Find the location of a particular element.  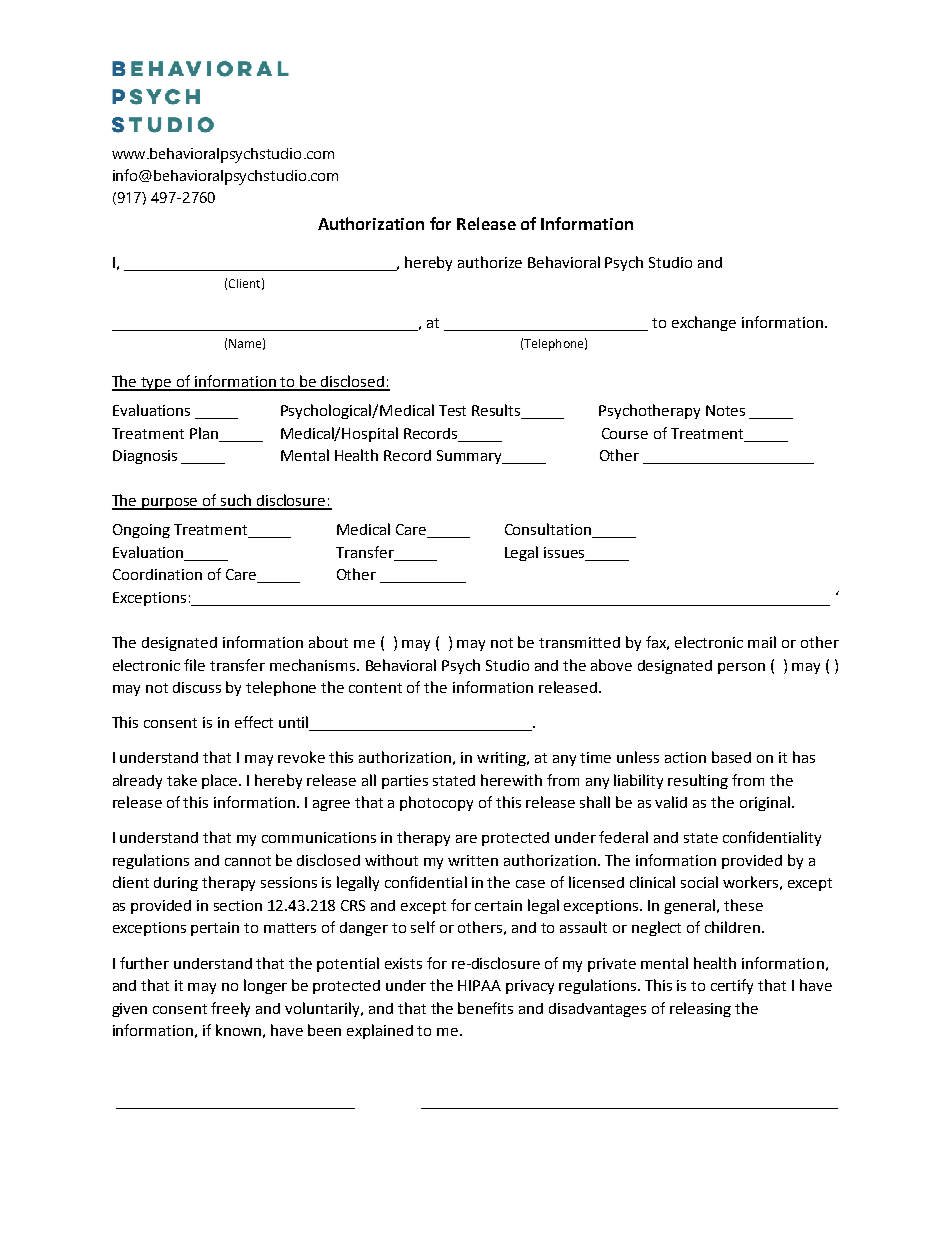

transmitted is located at coordinates (579, 642).
